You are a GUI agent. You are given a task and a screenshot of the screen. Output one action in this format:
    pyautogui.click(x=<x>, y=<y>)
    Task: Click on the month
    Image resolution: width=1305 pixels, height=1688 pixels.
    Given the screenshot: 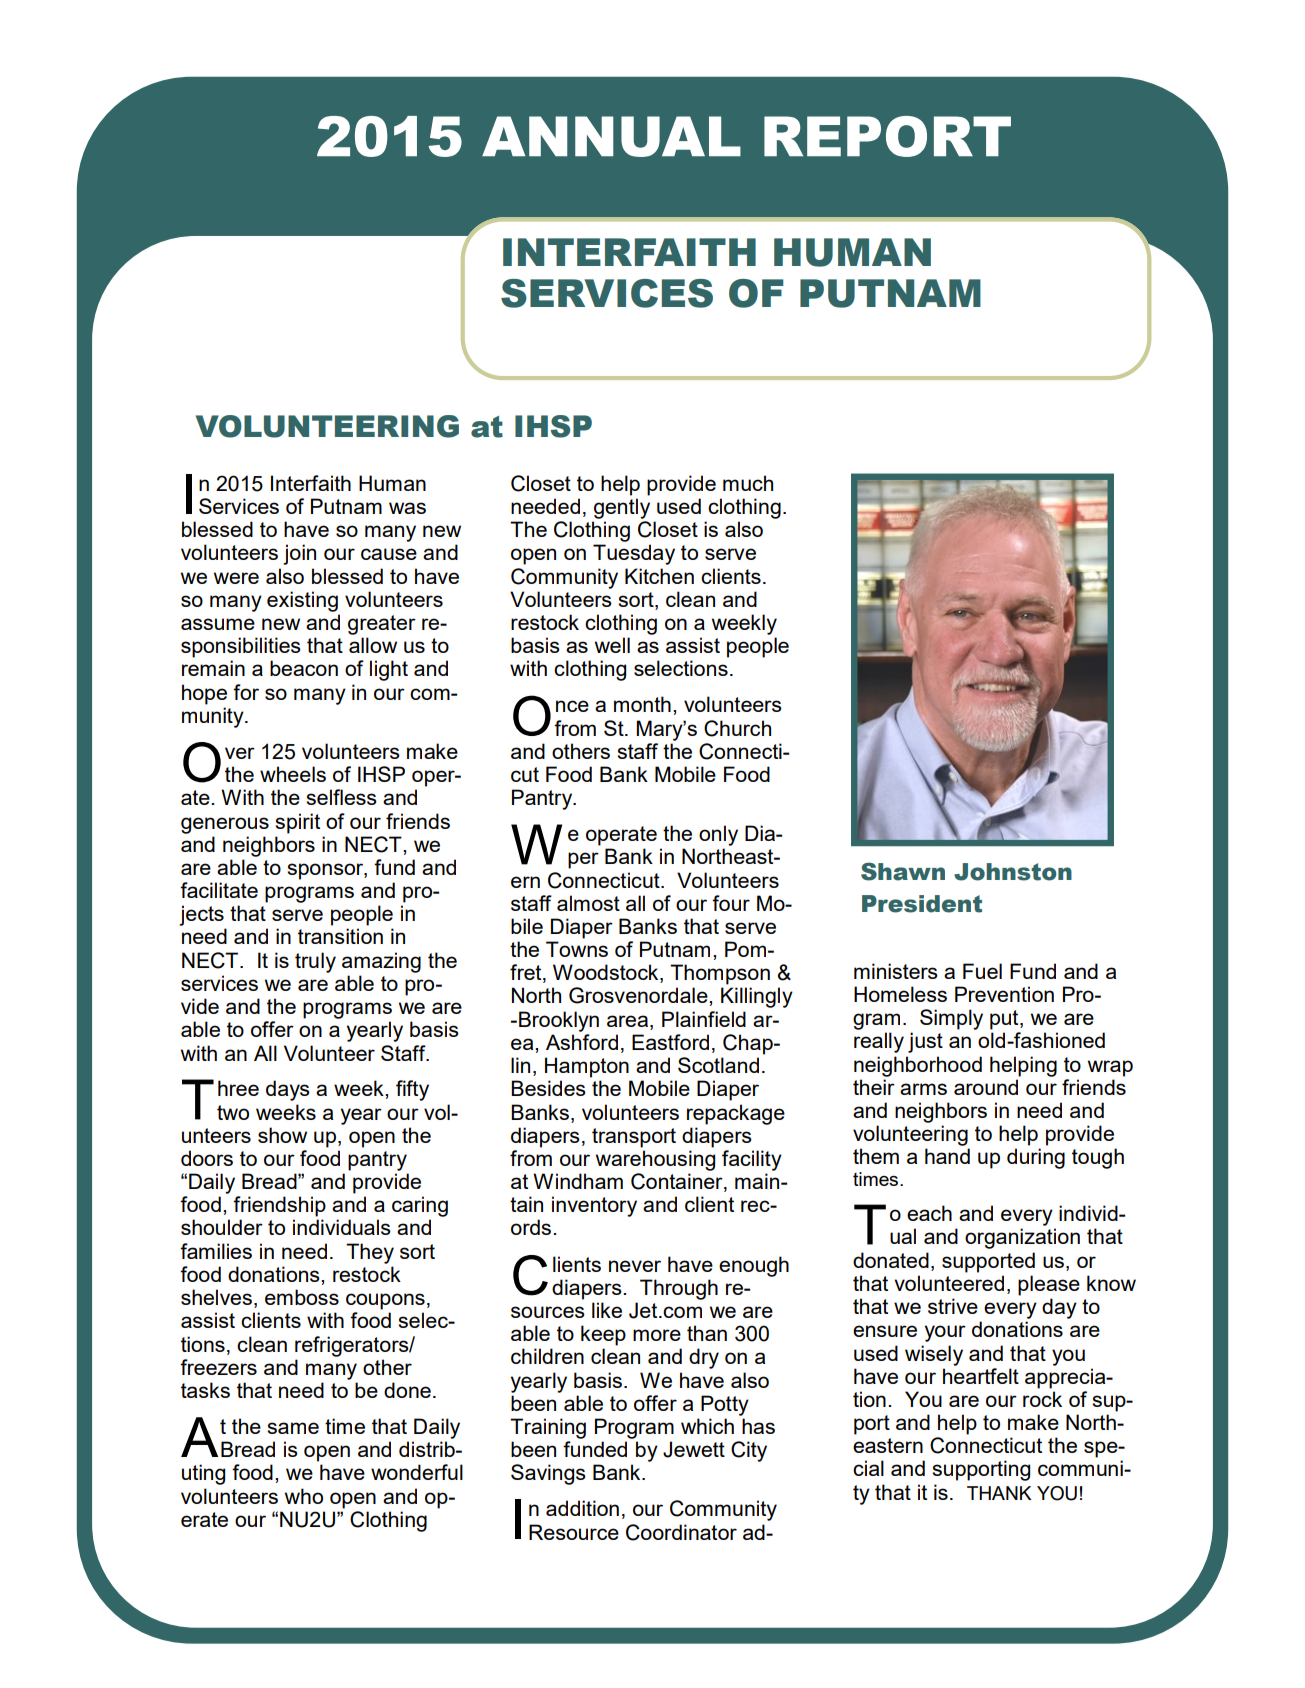 What is the action you would take?
    pyautogui.click(x=642, y=704)
